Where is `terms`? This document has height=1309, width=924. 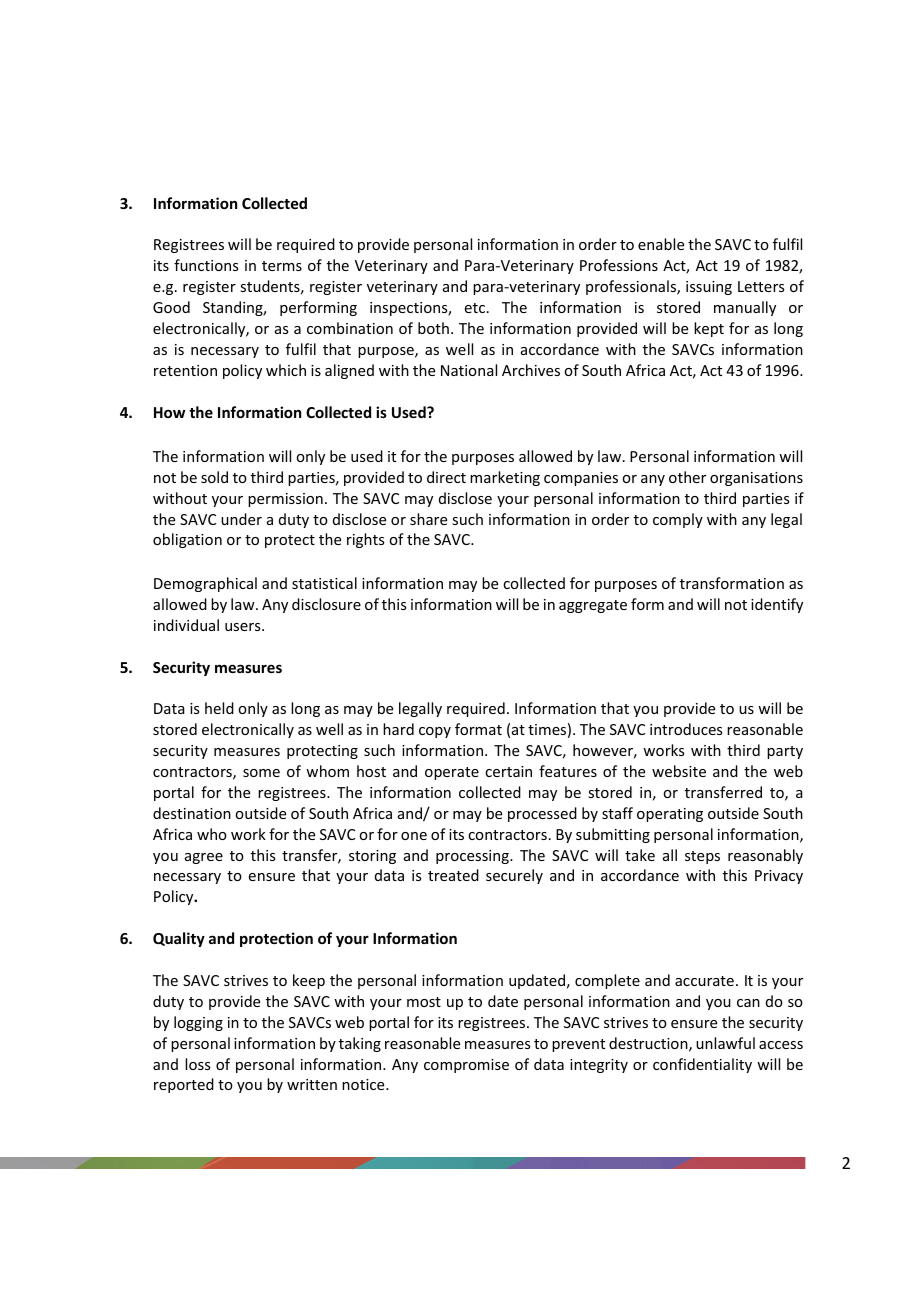 terms is located at coordinates (282, 266).
